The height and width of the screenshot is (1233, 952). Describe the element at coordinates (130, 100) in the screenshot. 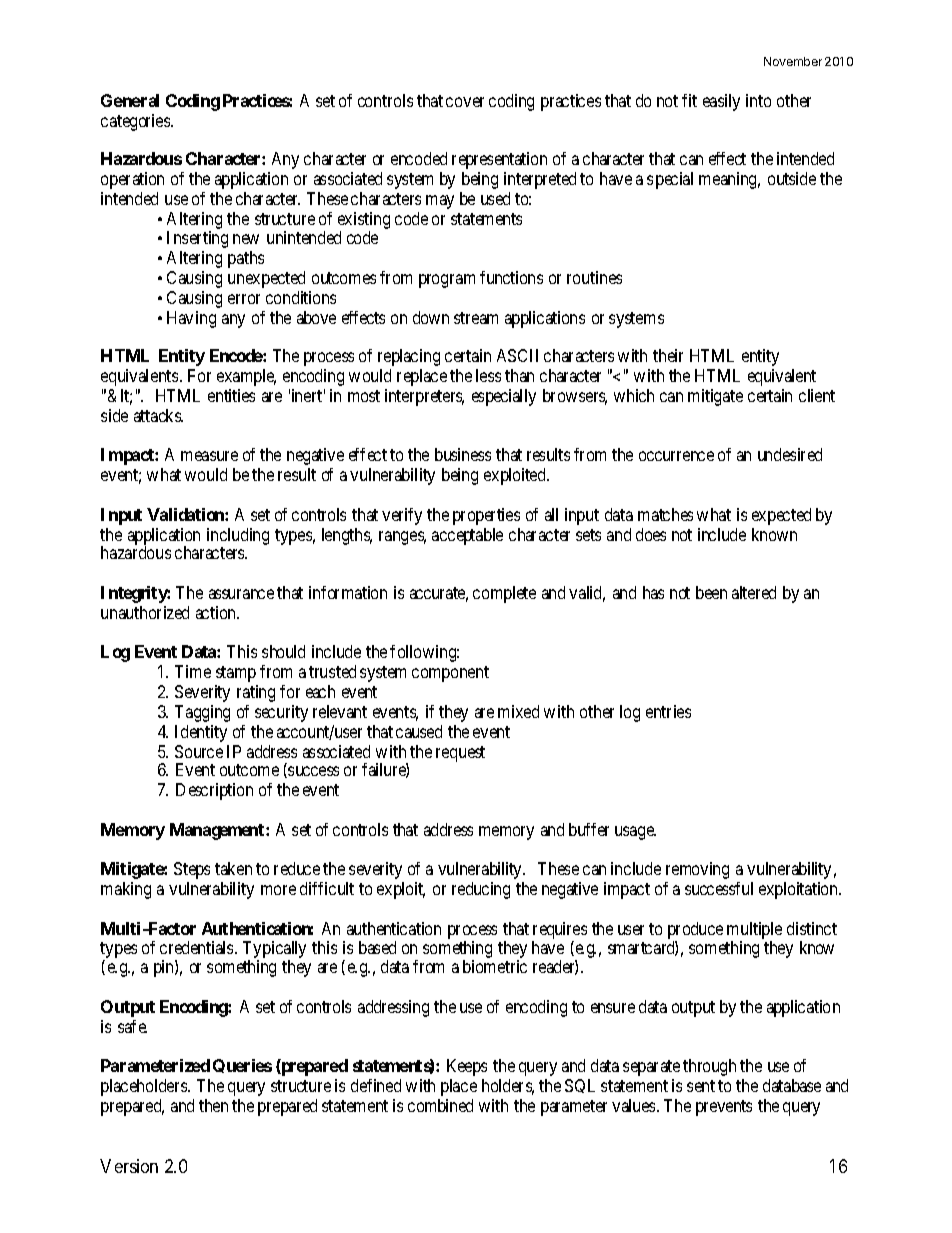

I see `General` at that location.
